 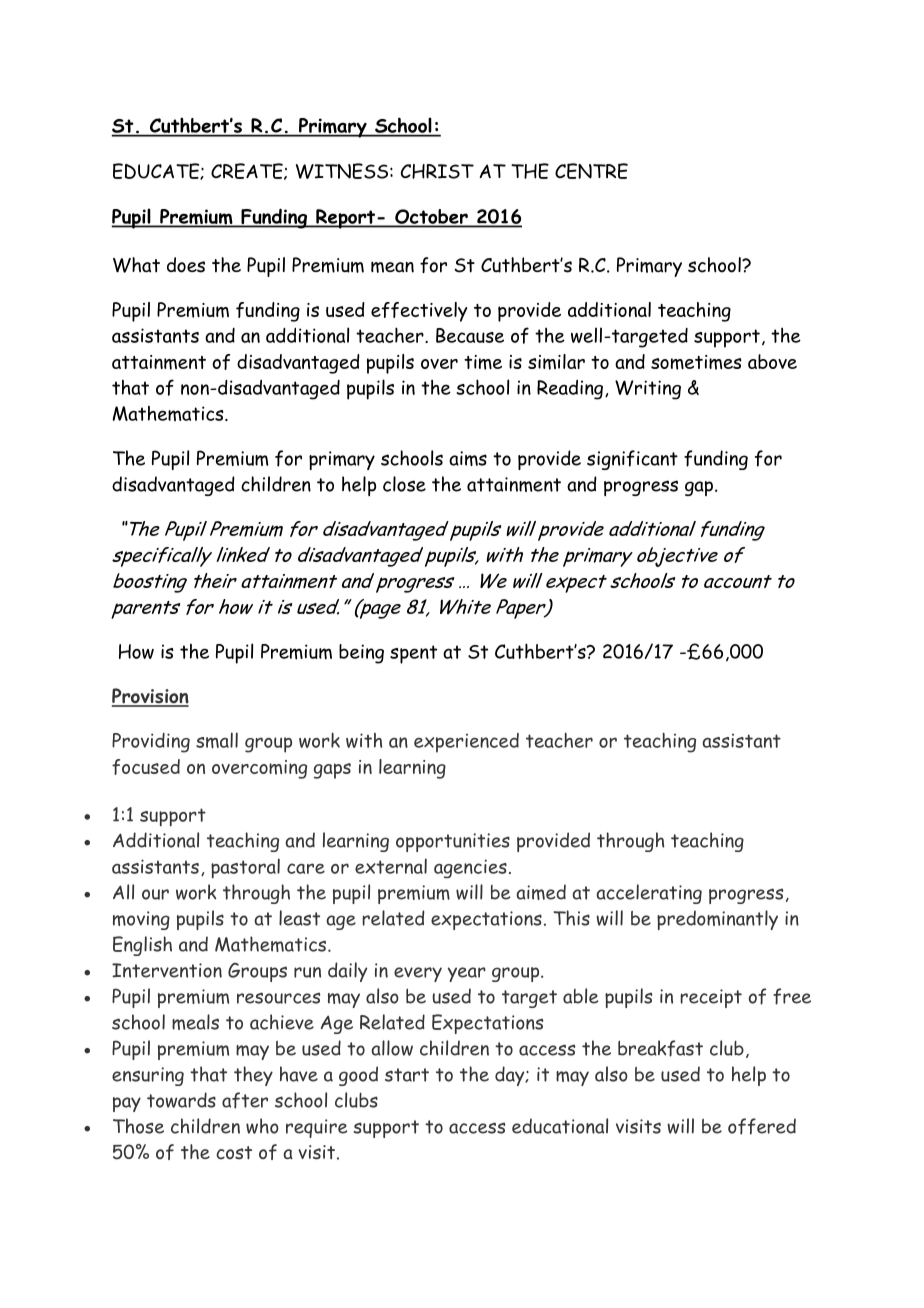 I want to click on CHRIST, so click(x=437, y=171).
